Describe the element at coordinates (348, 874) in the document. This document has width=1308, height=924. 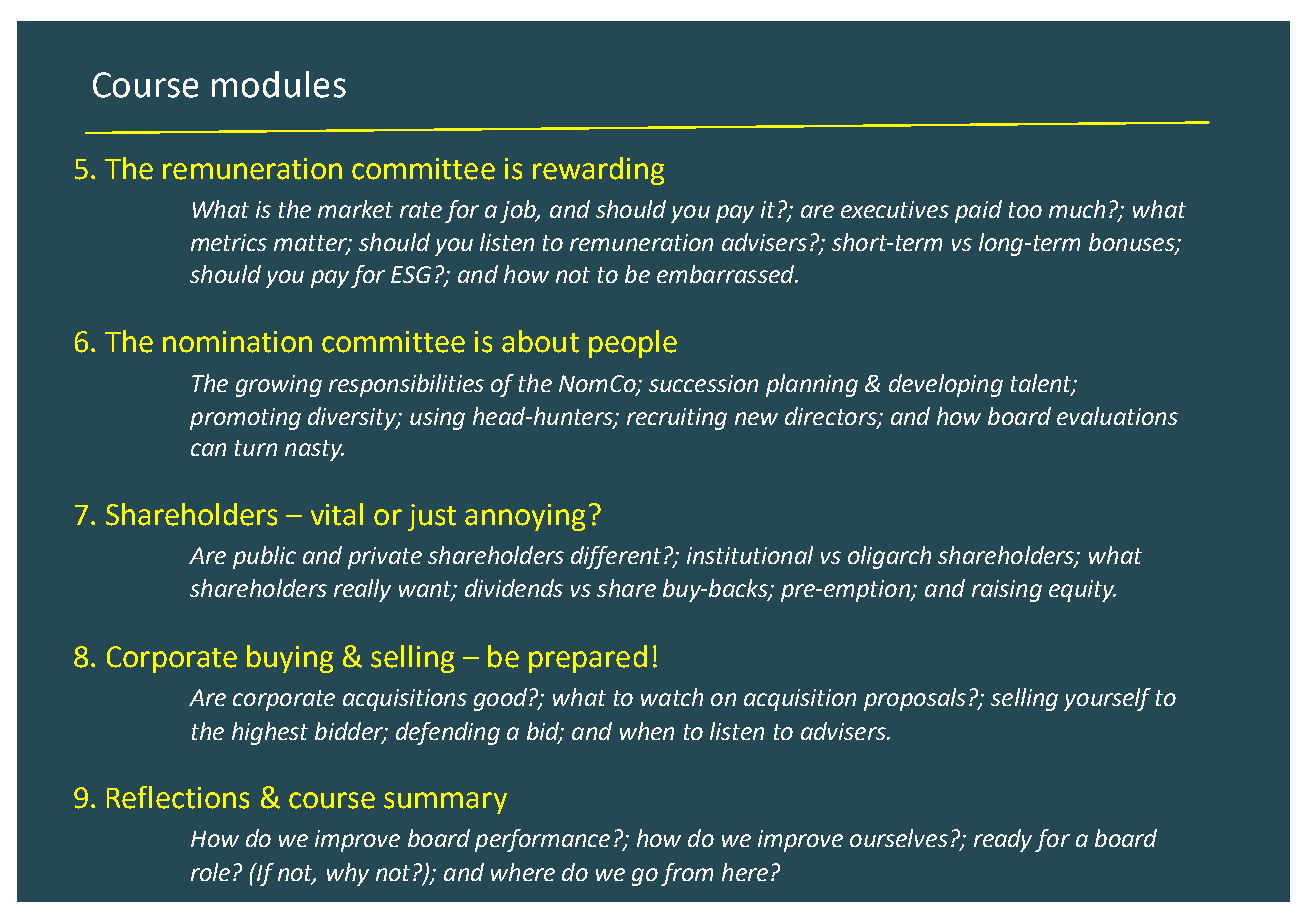
I see `why` at that location.
